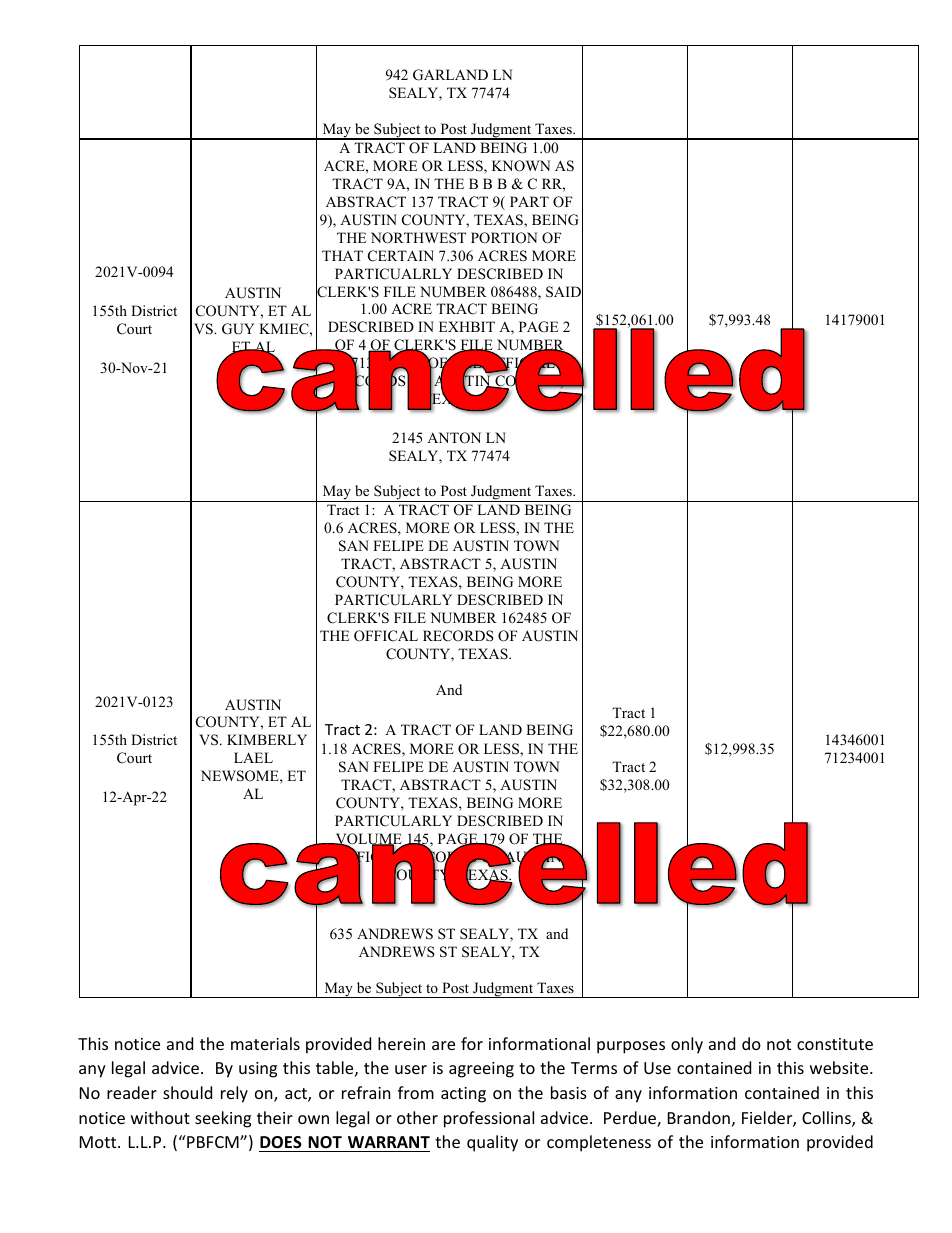 This screenshot has width=952, height=1233. I want to click on without, so click(160, 1117).
